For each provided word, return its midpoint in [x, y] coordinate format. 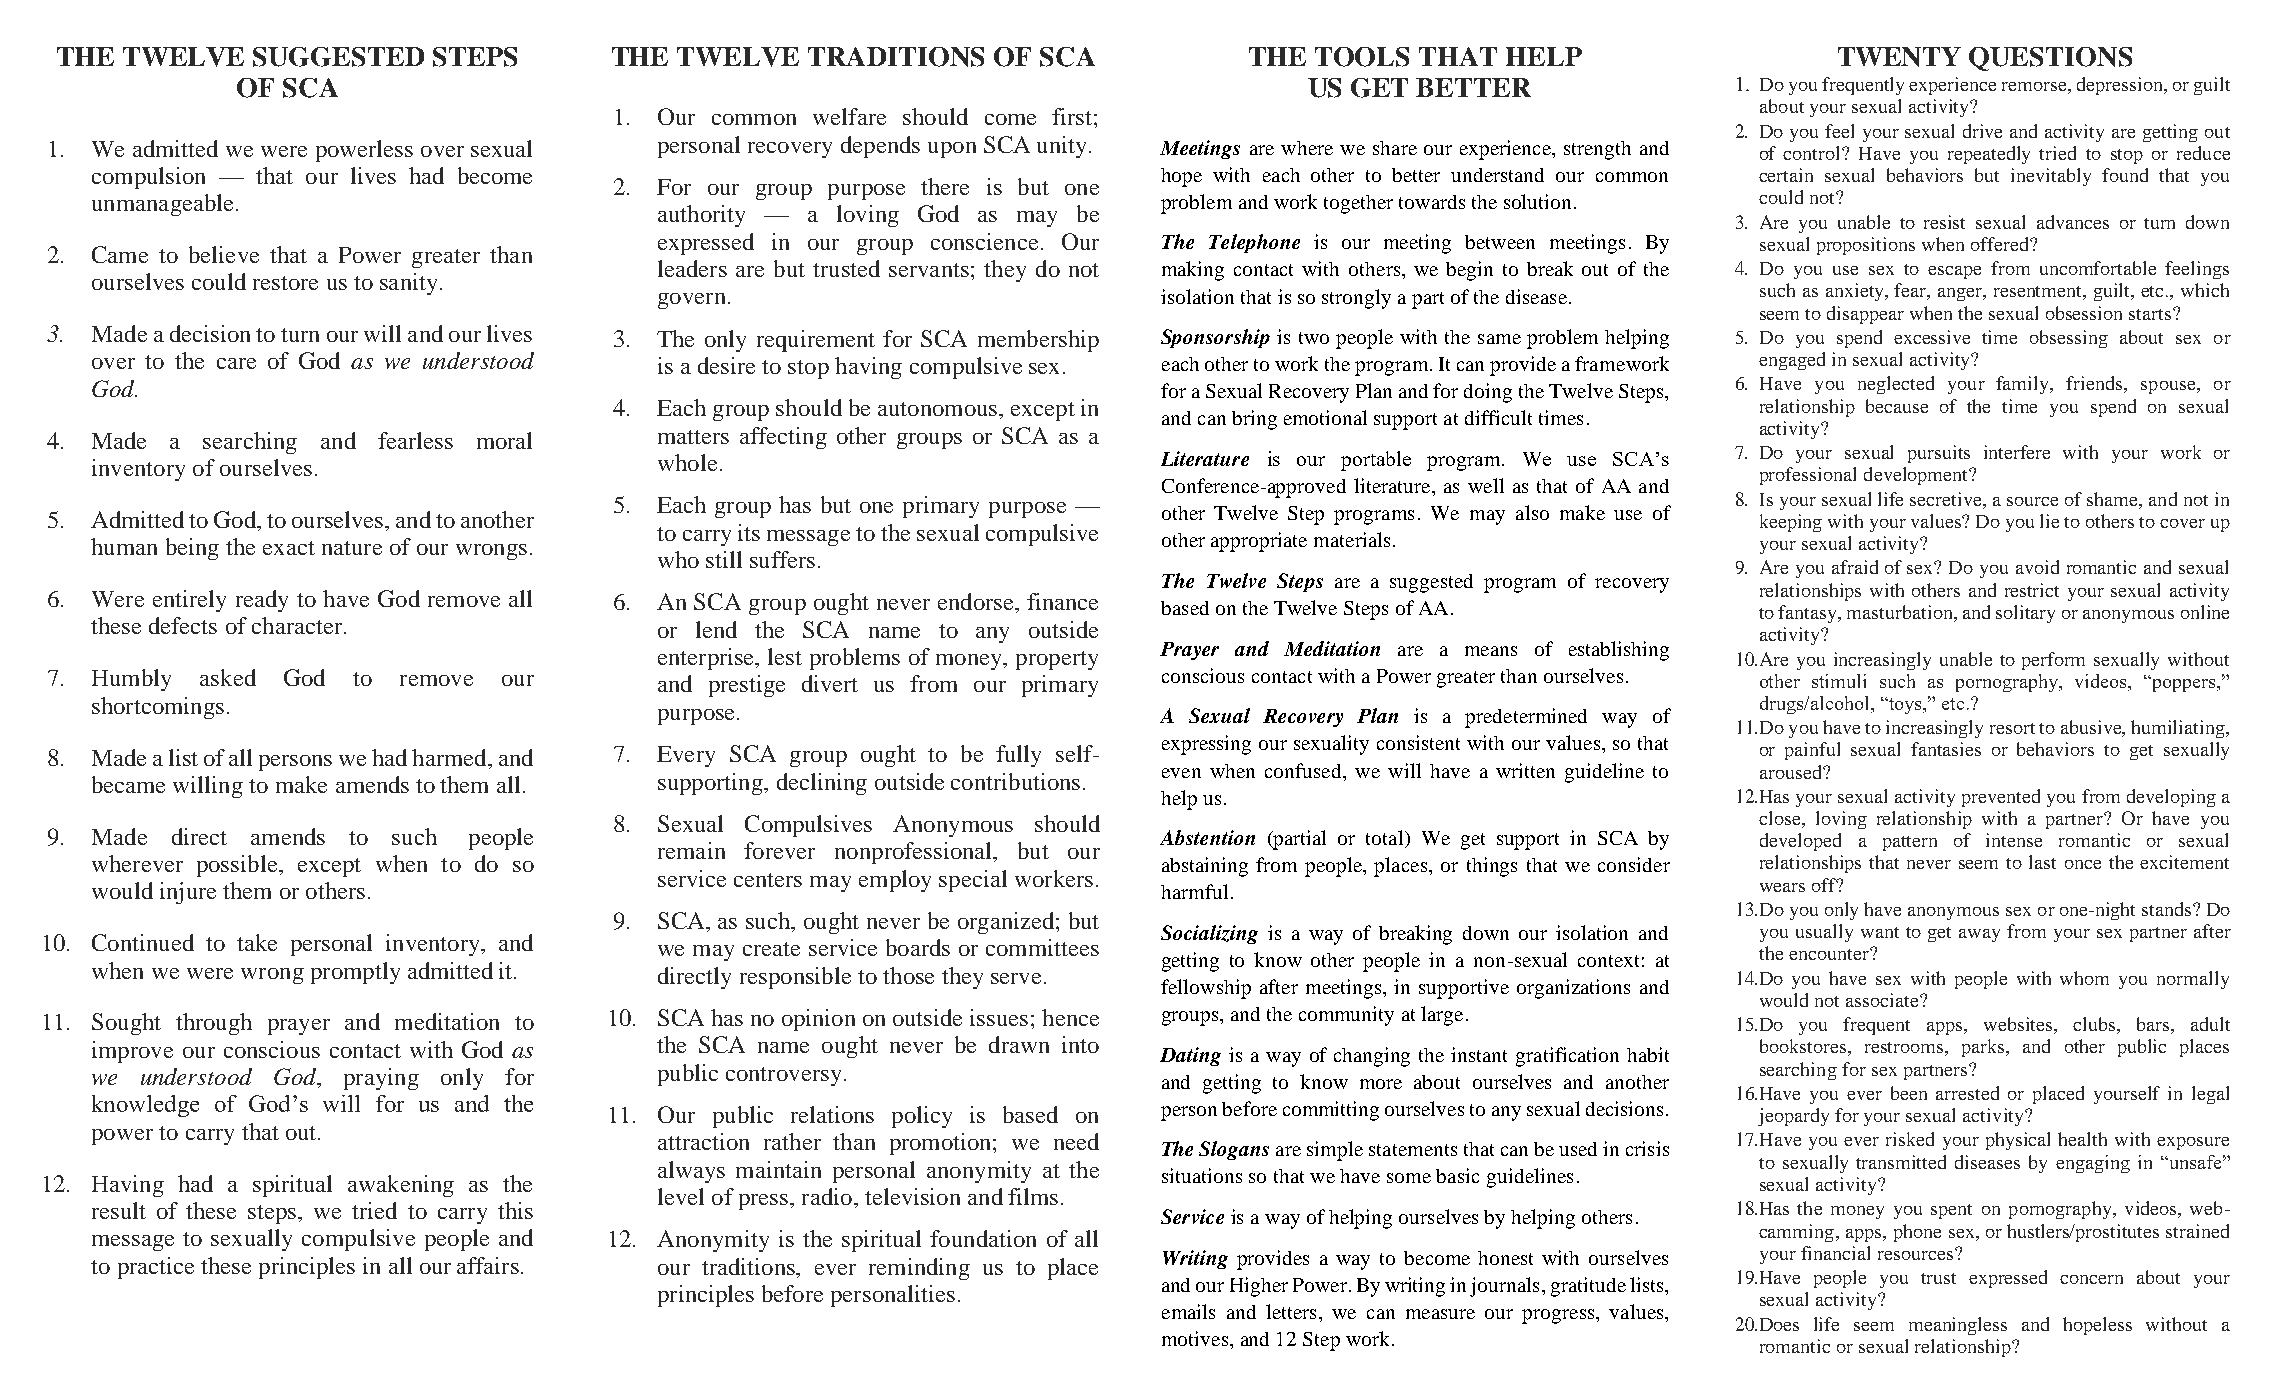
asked [228, 677]
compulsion [148, 178]
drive [1982, 131]
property [1057, 660]
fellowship [1206, 989]
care [236, 363]
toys [1905, 706]
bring [1254, 420]
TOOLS [1362, 57]
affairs [488, 1265]
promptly [355, 973]
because [1897, 406]
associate [1883, 1000]
